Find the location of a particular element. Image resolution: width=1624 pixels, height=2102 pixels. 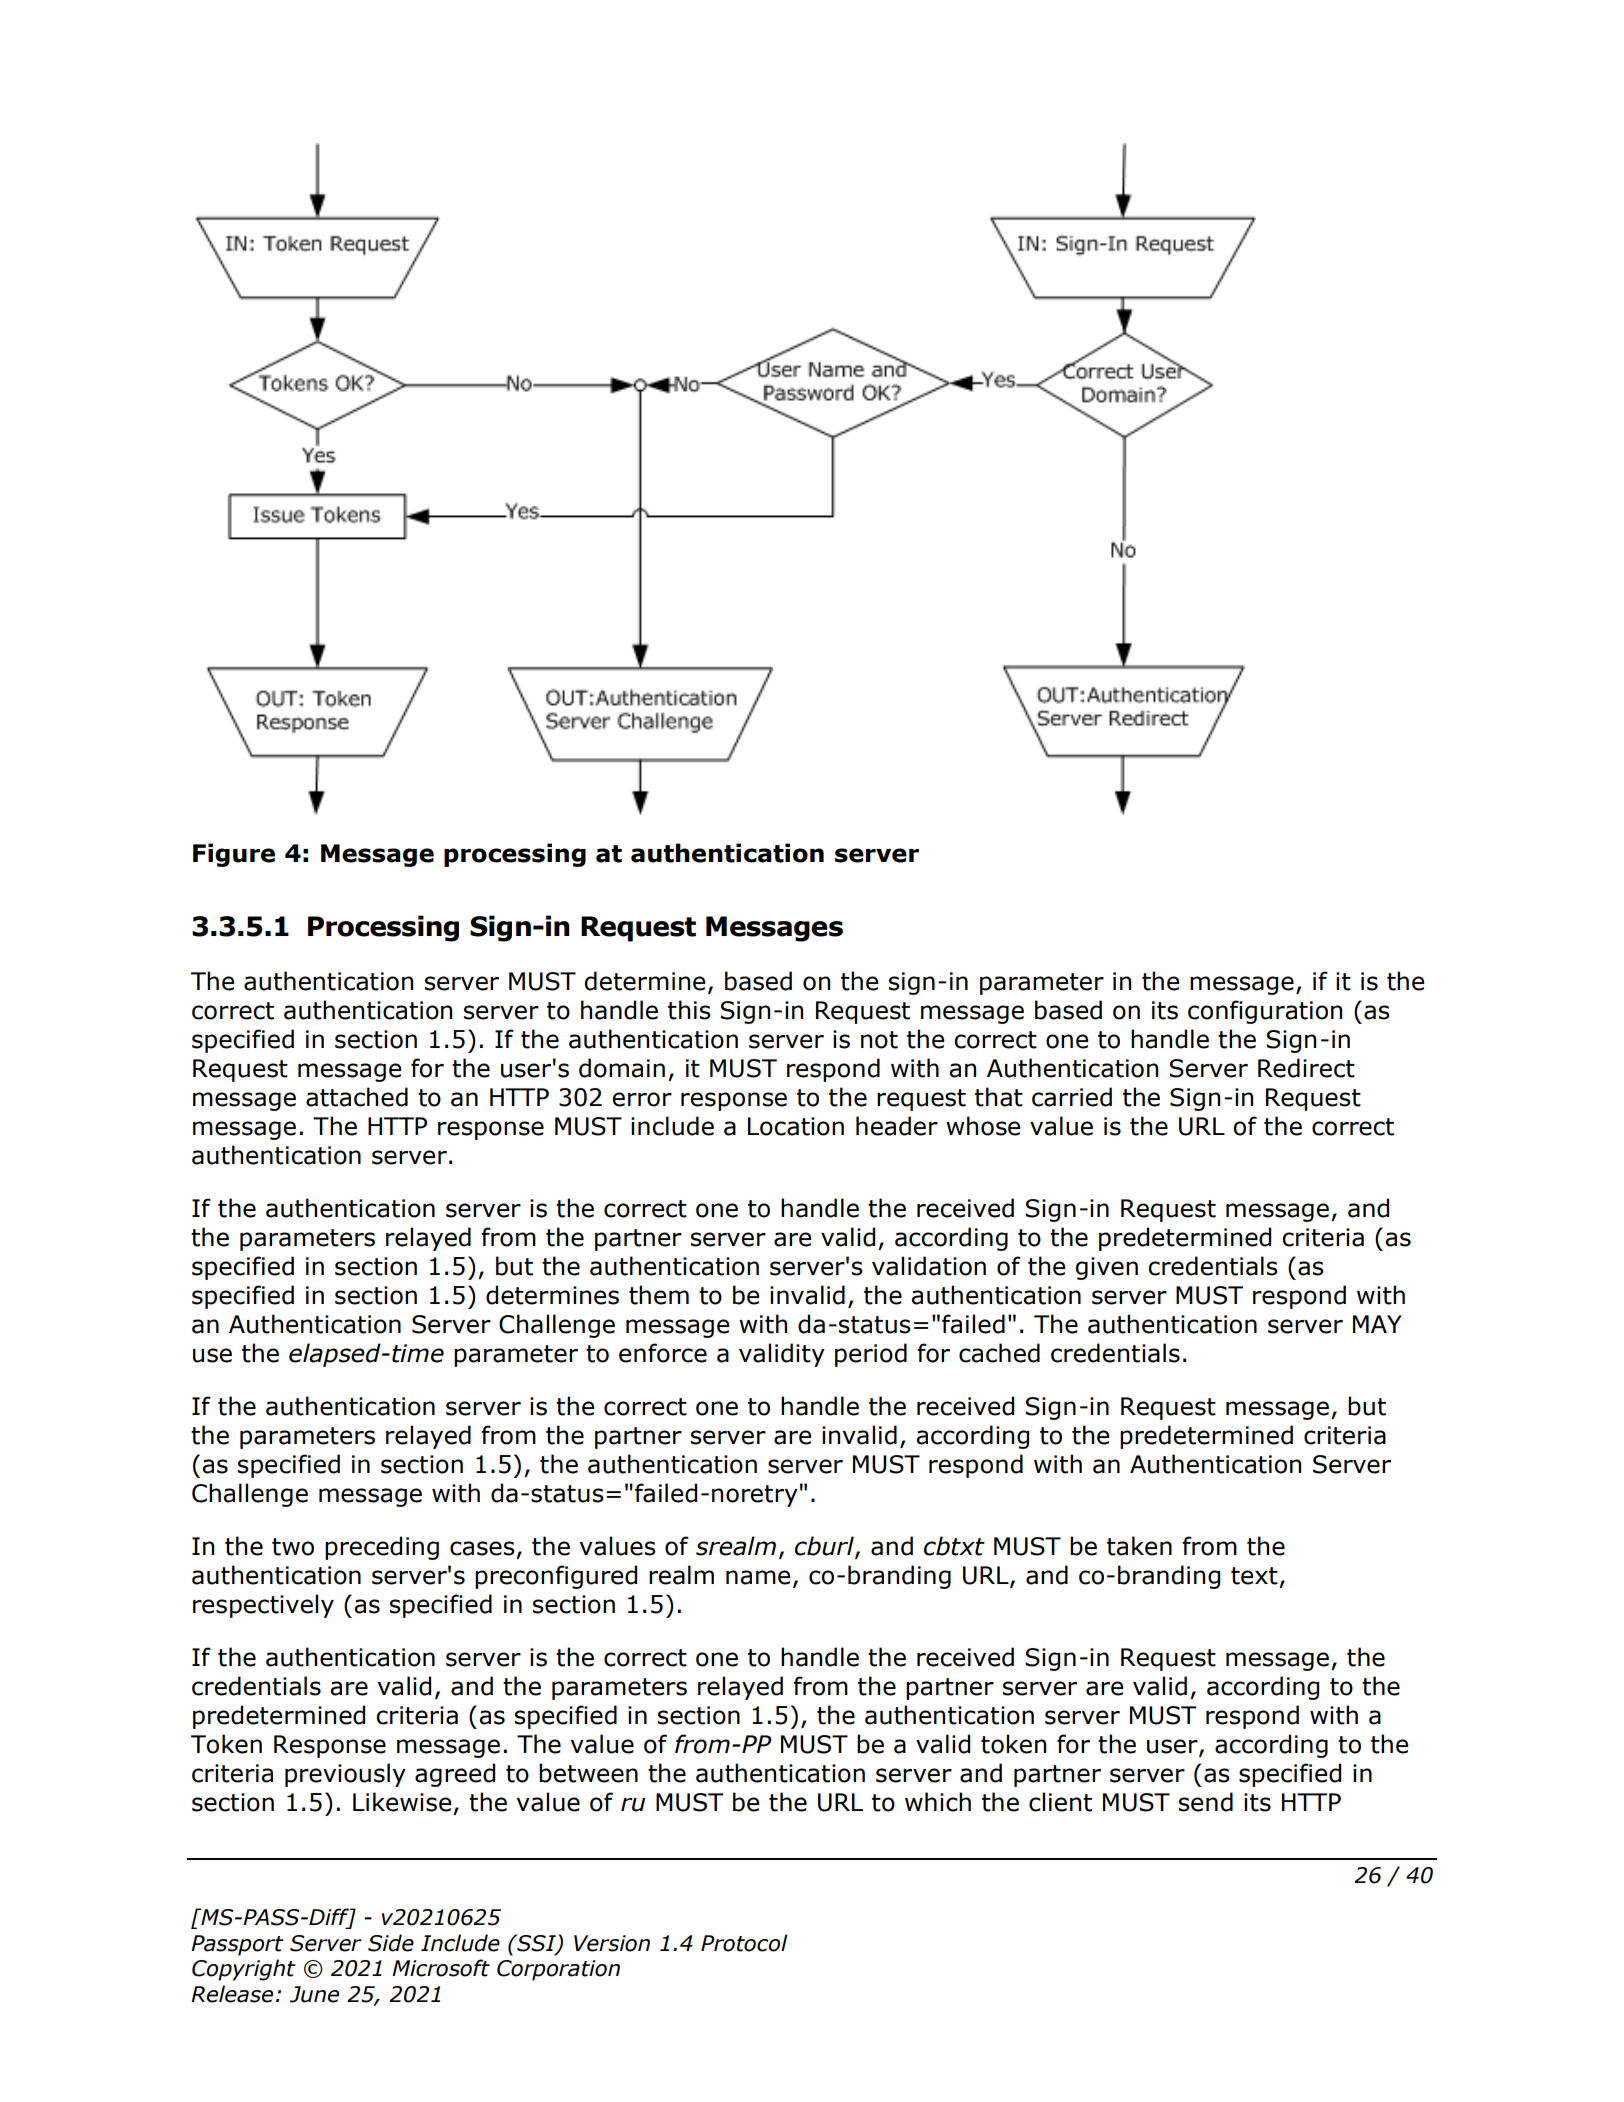

not is located at coordinates (879, 1040).
